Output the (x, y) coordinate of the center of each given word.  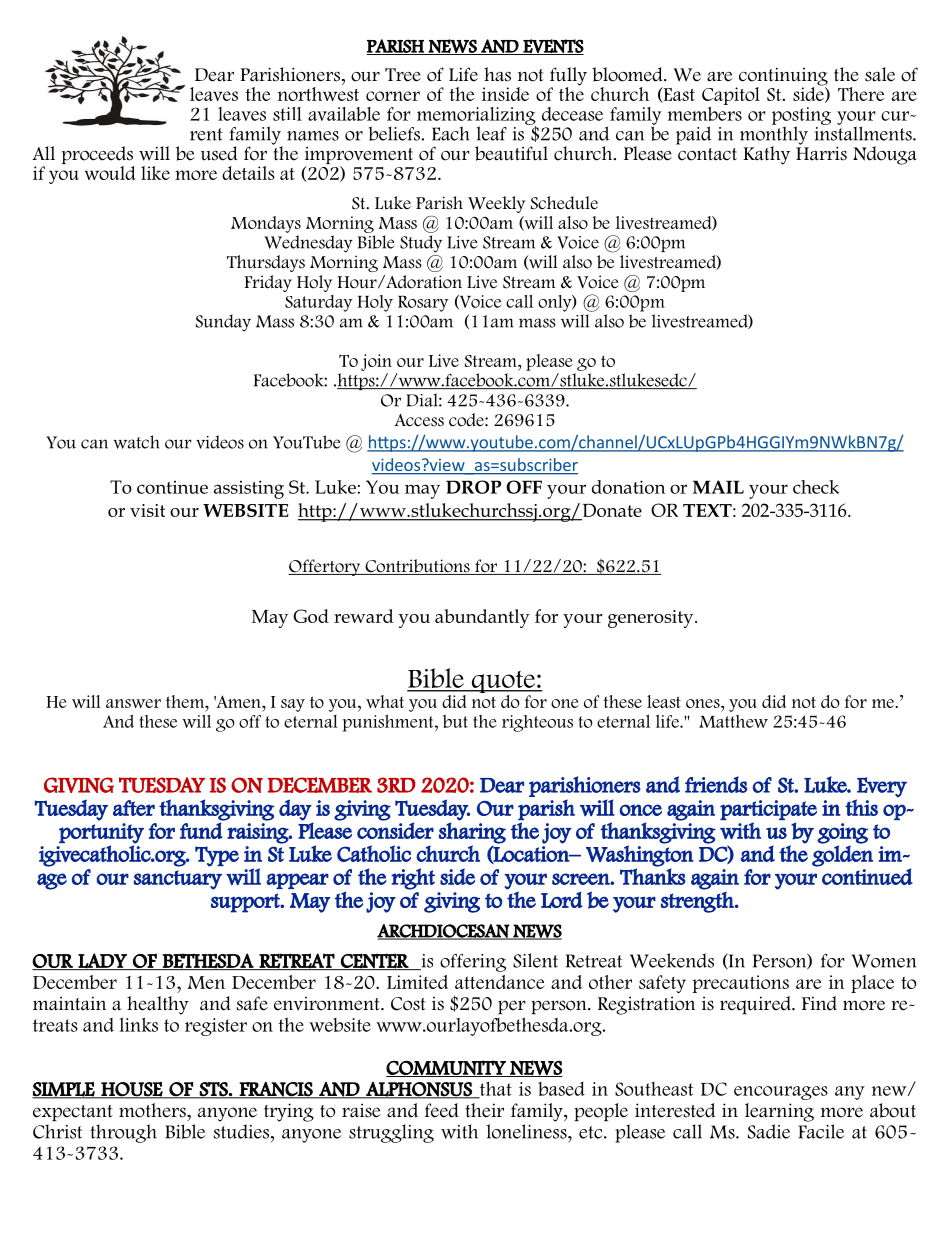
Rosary (423, 304)
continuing (783, 78)
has (497, 74)
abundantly (482, 618)
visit (147, 510)
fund (201, 830)
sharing (472, 833)
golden (842, 856)
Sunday (223, 323)
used (219, 153)
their (484, 1110)
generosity (652, 619)
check (816, 487)
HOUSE (132, 1090)
